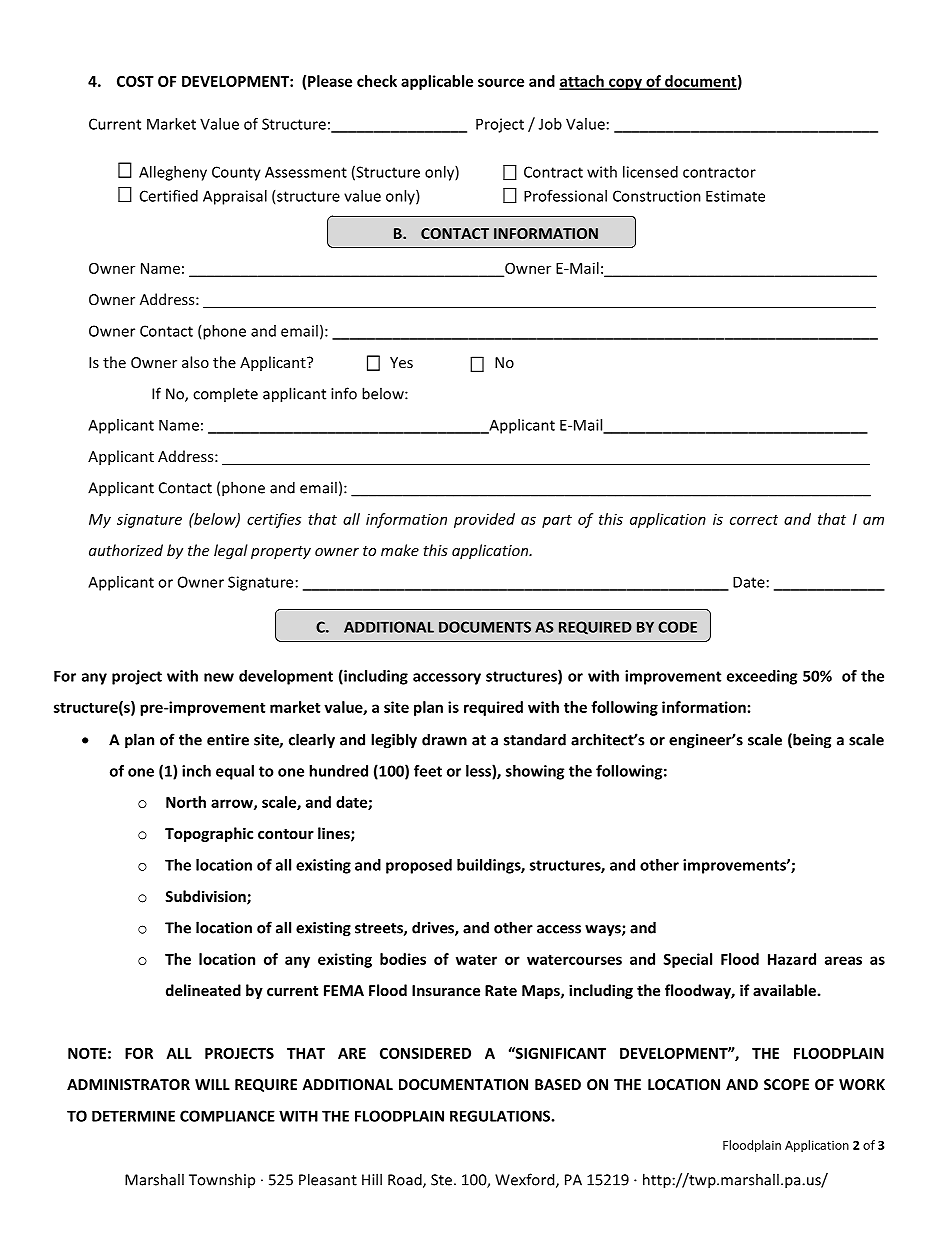 This document has width=952, height=1233. Describe the element at coordinates (227, 1116) in the document. I see `COMPLIANCE` at that location.
